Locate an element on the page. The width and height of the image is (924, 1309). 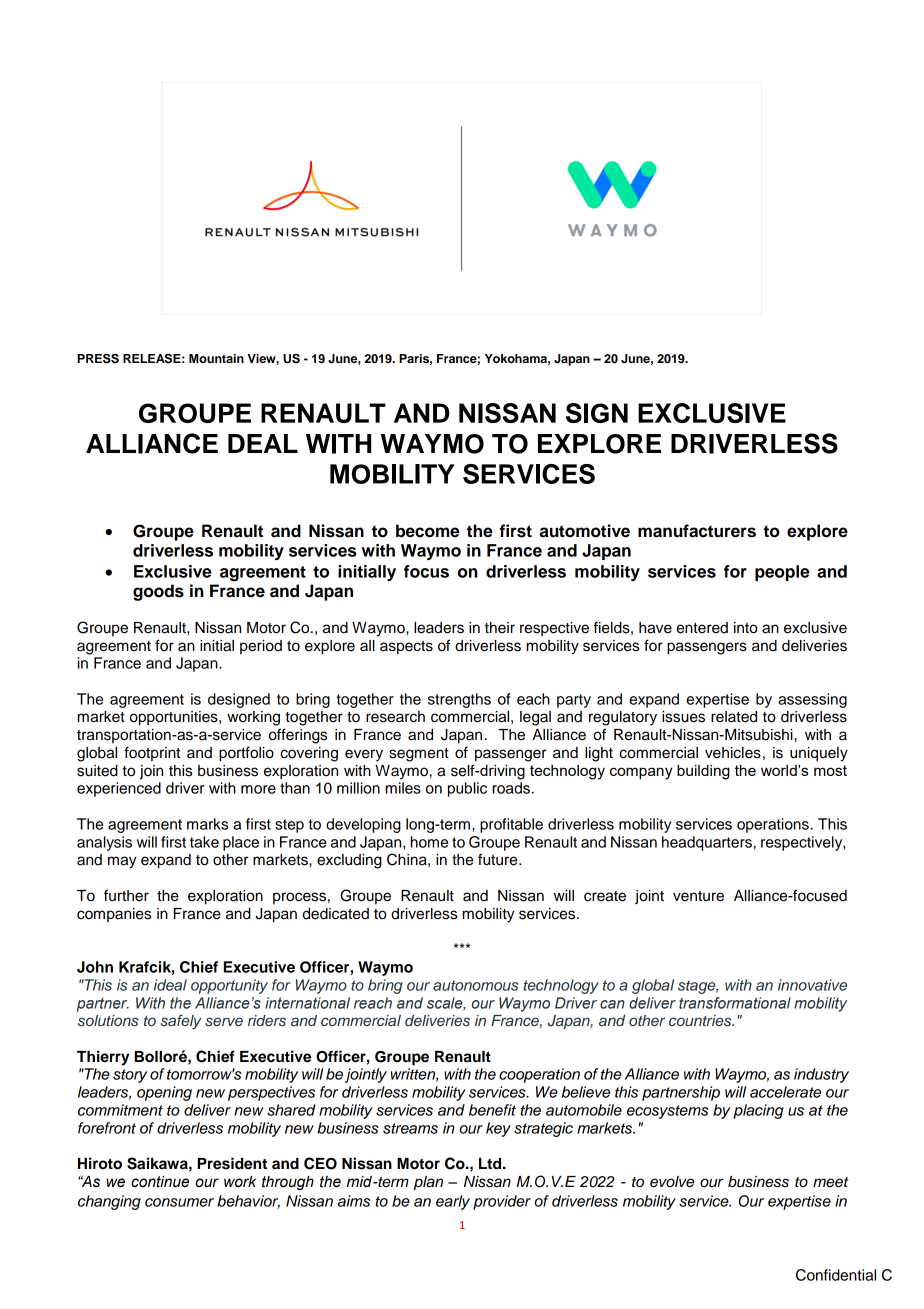
manufacturers is located at coordinates (697, 531).
